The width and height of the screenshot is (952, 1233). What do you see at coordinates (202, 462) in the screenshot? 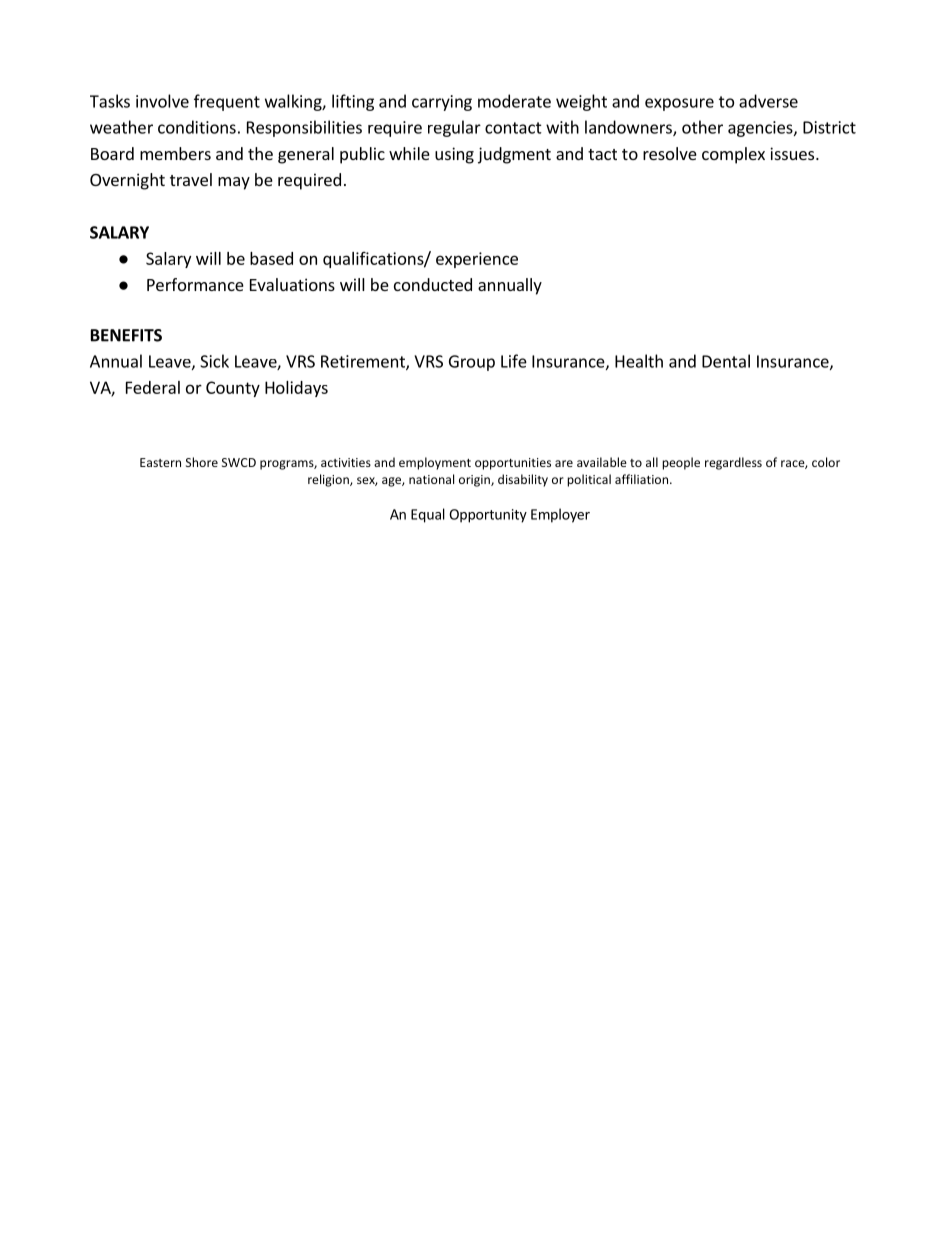
I see `Shore` at bounding box center [202, 462].
